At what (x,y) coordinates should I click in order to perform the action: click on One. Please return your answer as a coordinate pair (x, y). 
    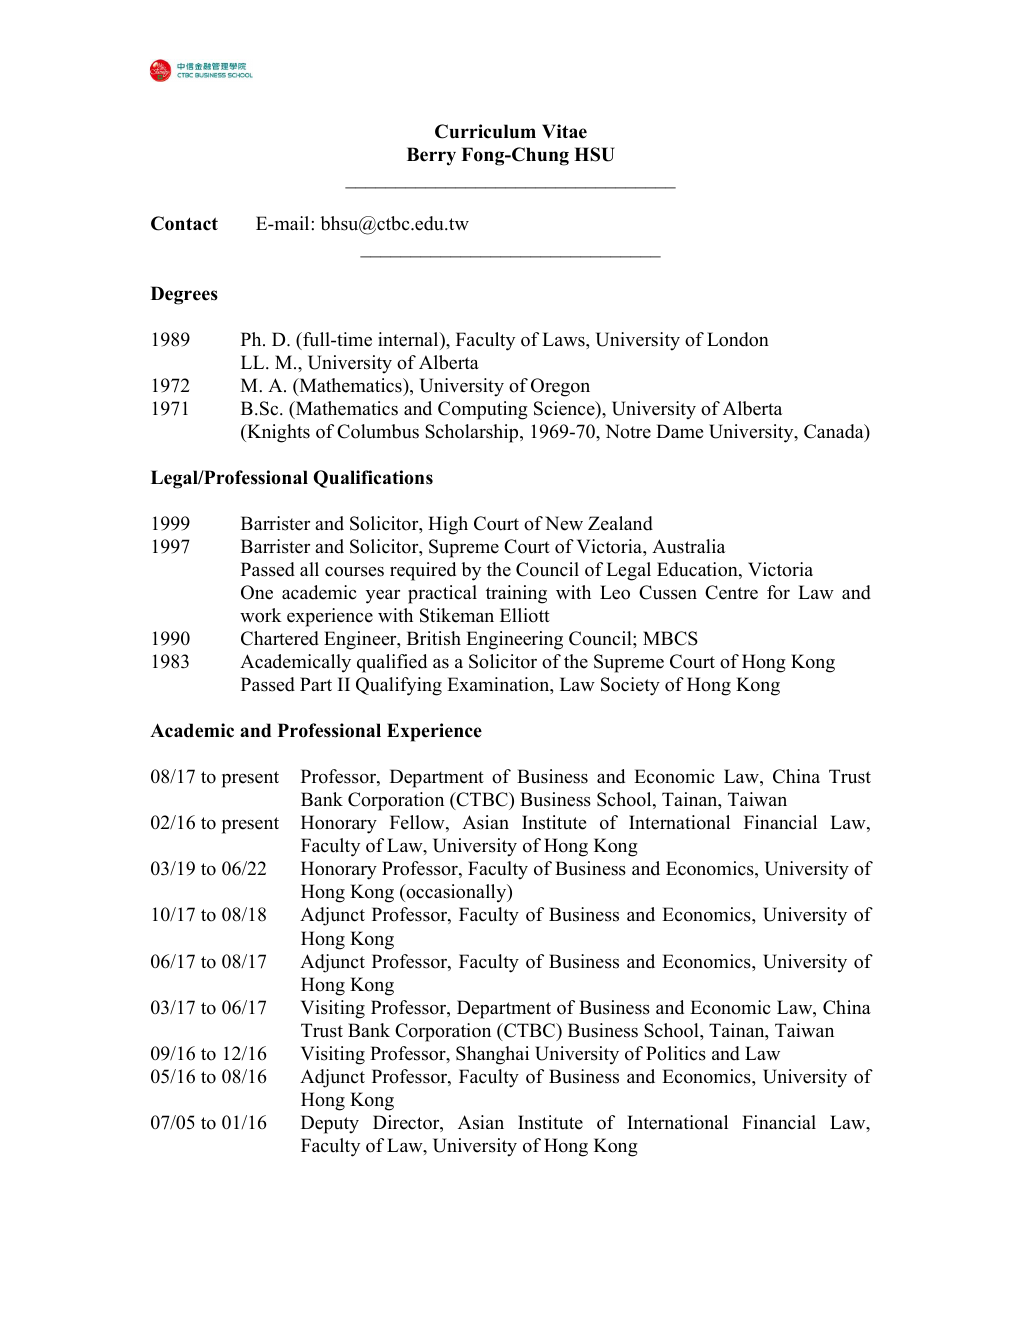
    Looking at the image, I should click on (257, 592).
